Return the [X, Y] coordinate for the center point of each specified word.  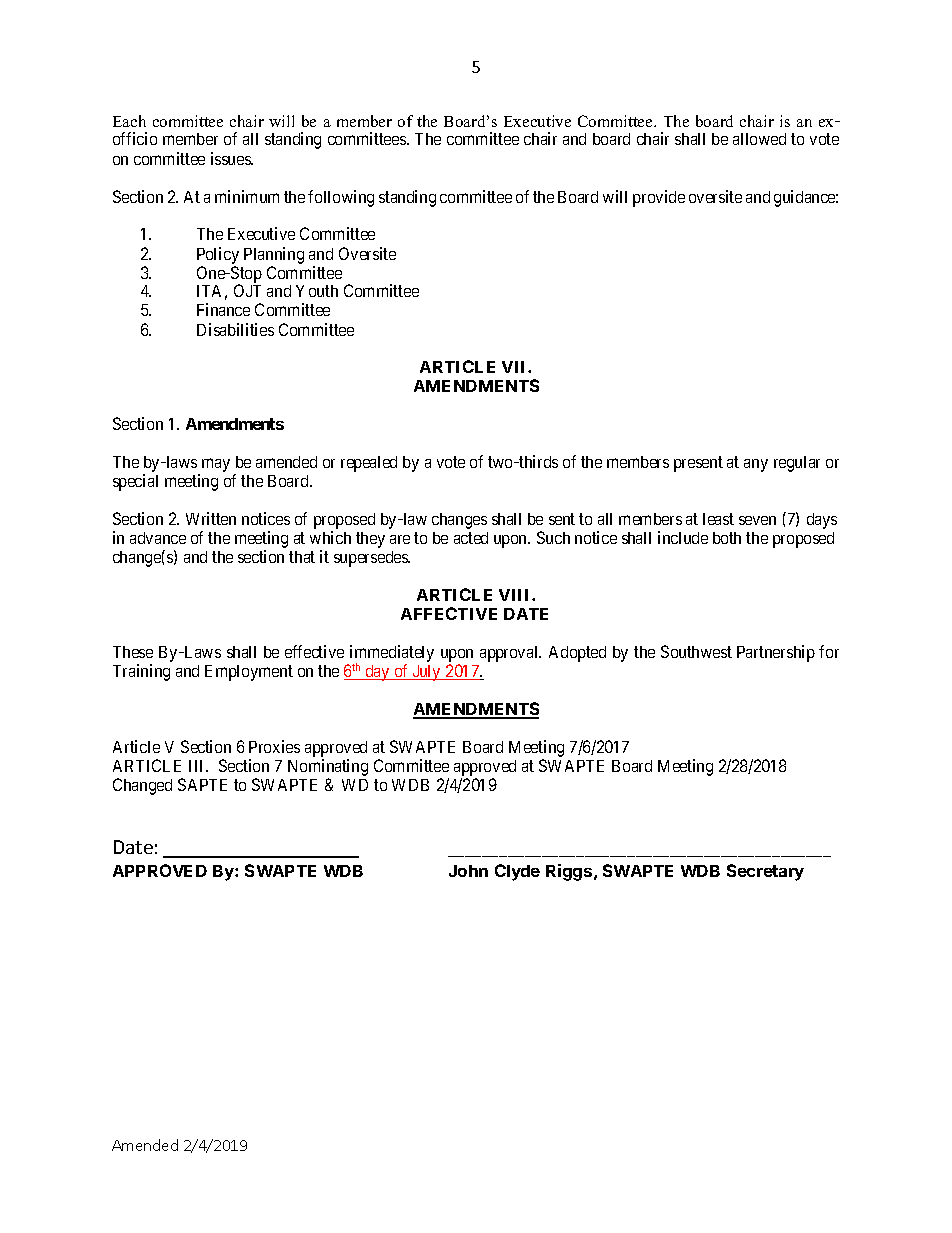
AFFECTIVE [449, 613]
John [468, 871]
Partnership [776, 653]
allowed [759, 139]
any [756, 465]
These [133, 652]
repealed [369, 464]
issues [232, 158]
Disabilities [235, 329]
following [341, 198]
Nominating [328, 767]
